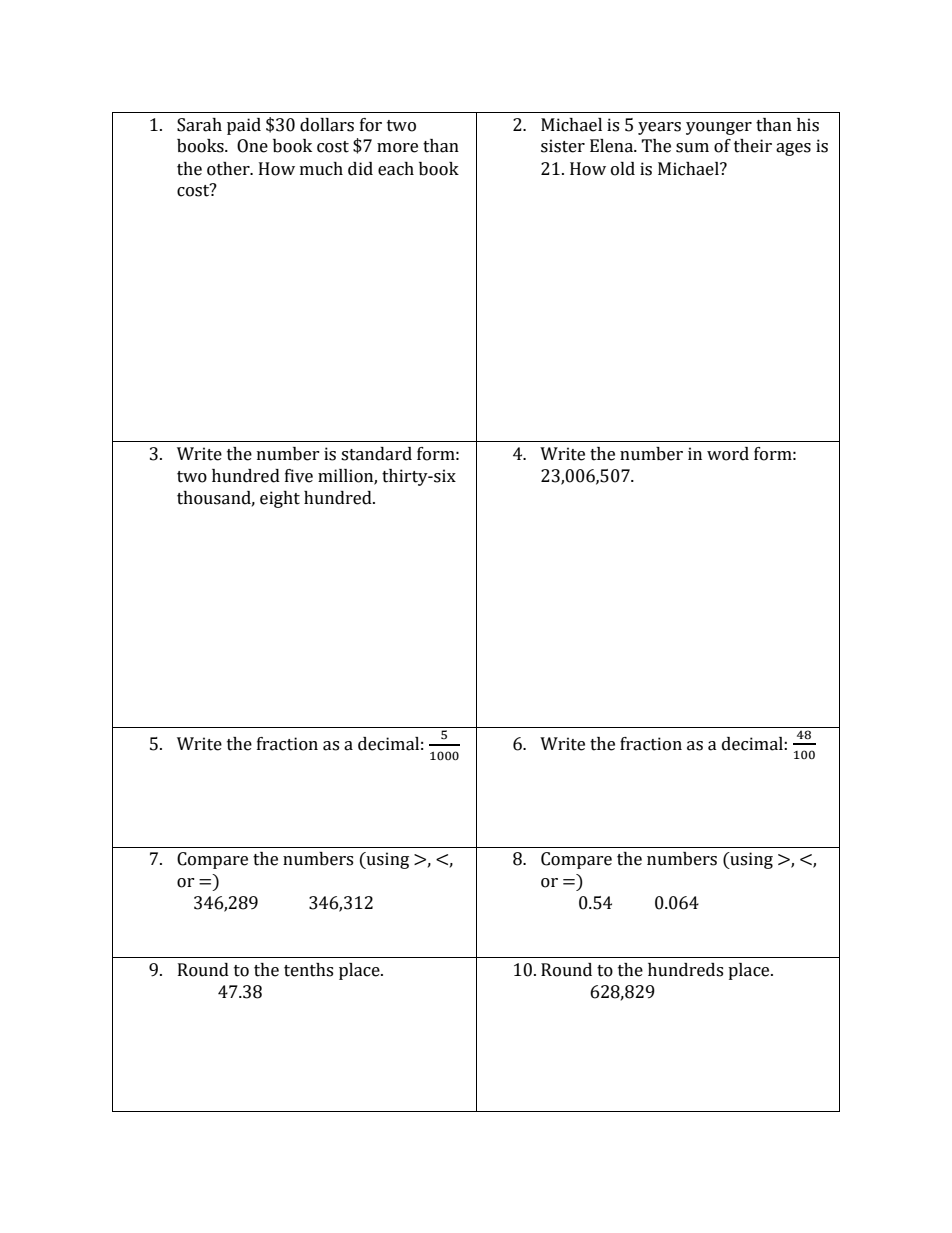 This image has width=952, height=1233. I want to click on standard, so click(376, 454).
